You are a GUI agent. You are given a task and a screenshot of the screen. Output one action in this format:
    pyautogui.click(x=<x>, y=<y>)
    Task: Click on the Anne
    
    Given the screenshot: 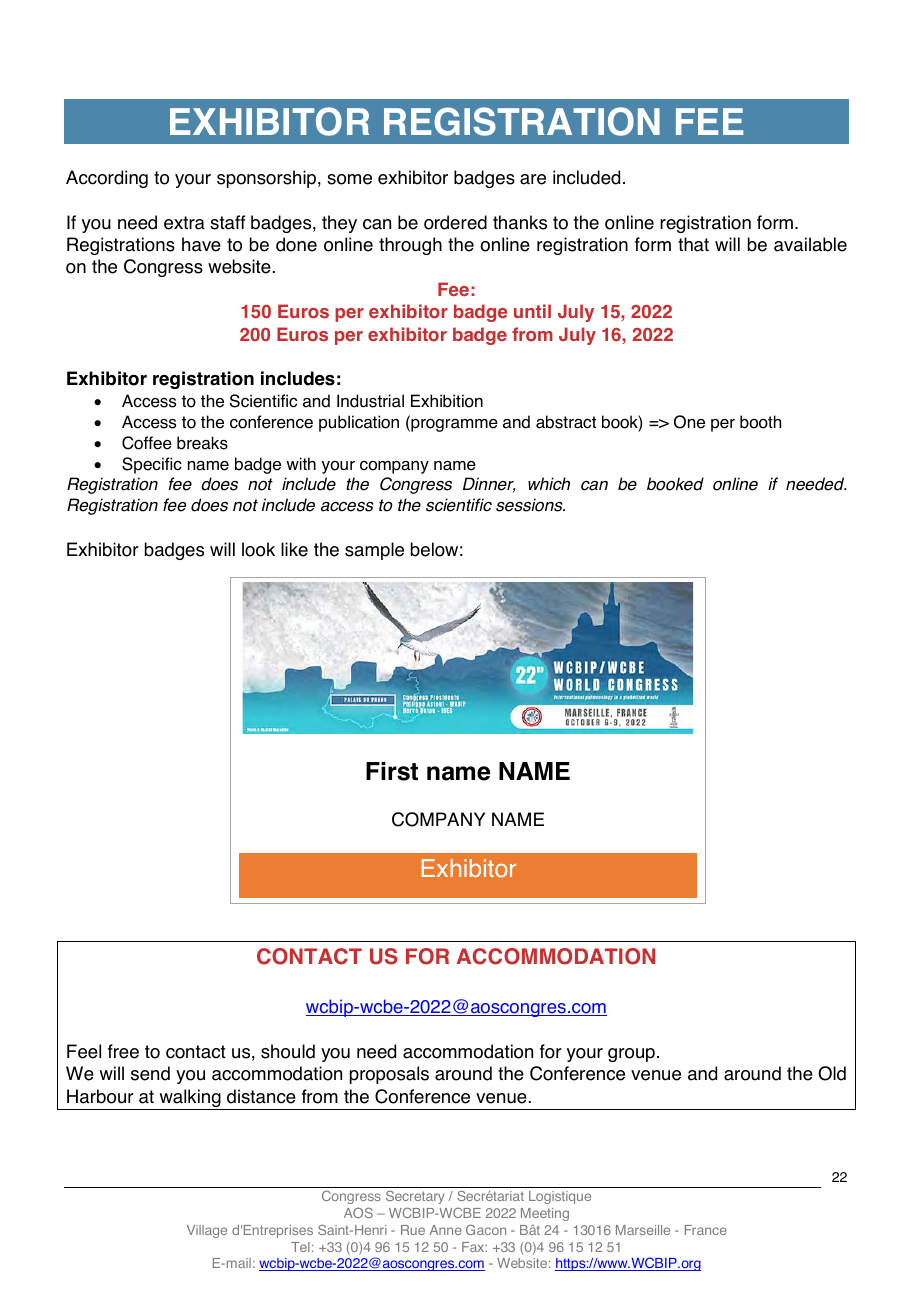 What is the action you would take?
    pyautogui.click(x=446, y=1230)
